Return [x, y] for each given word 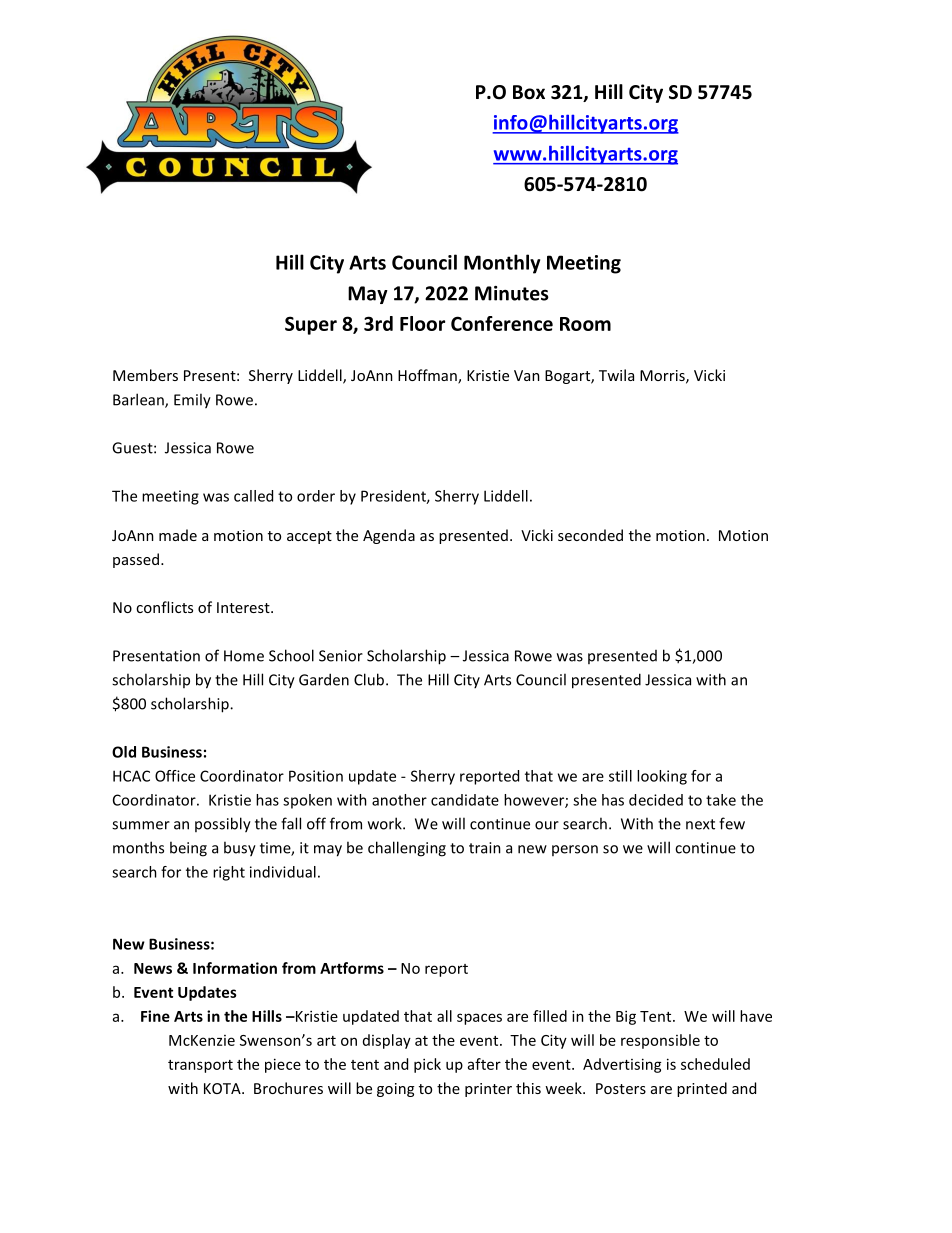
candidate [465, 800]
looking [662, 777]
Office [175, 776]
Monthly [502, 264]
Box [529, 92]
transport [200, 1066]
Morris [663, 376]
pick [427, 1065]
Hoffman [428, 376]
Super [311, 325]
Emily [192, 401]
